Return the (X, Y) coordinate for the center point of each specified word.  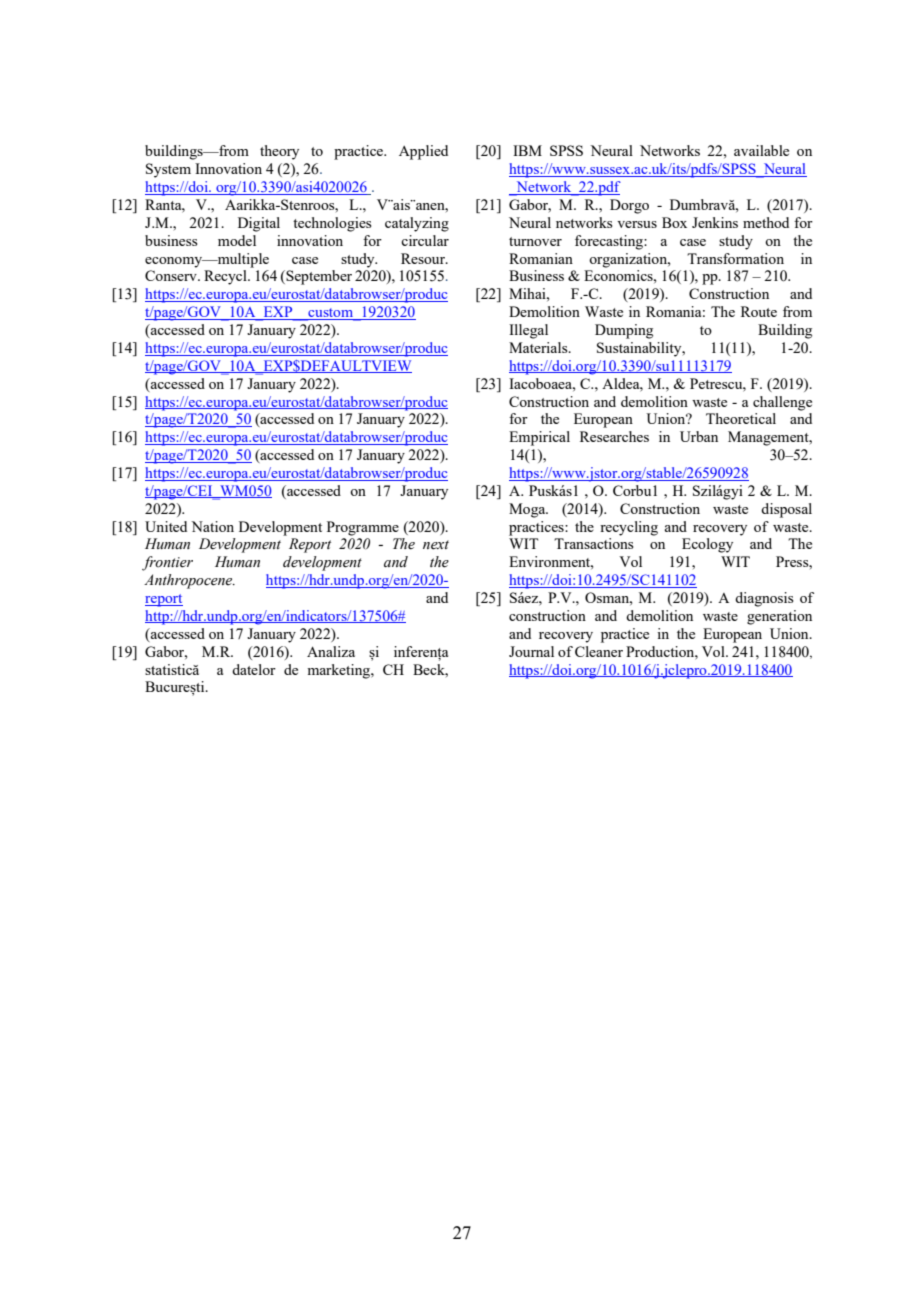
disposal (786, 510)
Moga (528, 510)
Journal (531, 651)
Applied (423, 152)
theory (279, 152)
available (761, 150)
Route (759, 311)
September (318, 277)
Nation (212, 526)
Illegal (528, 331)
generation (779, 617)
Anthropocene (189, 581)
